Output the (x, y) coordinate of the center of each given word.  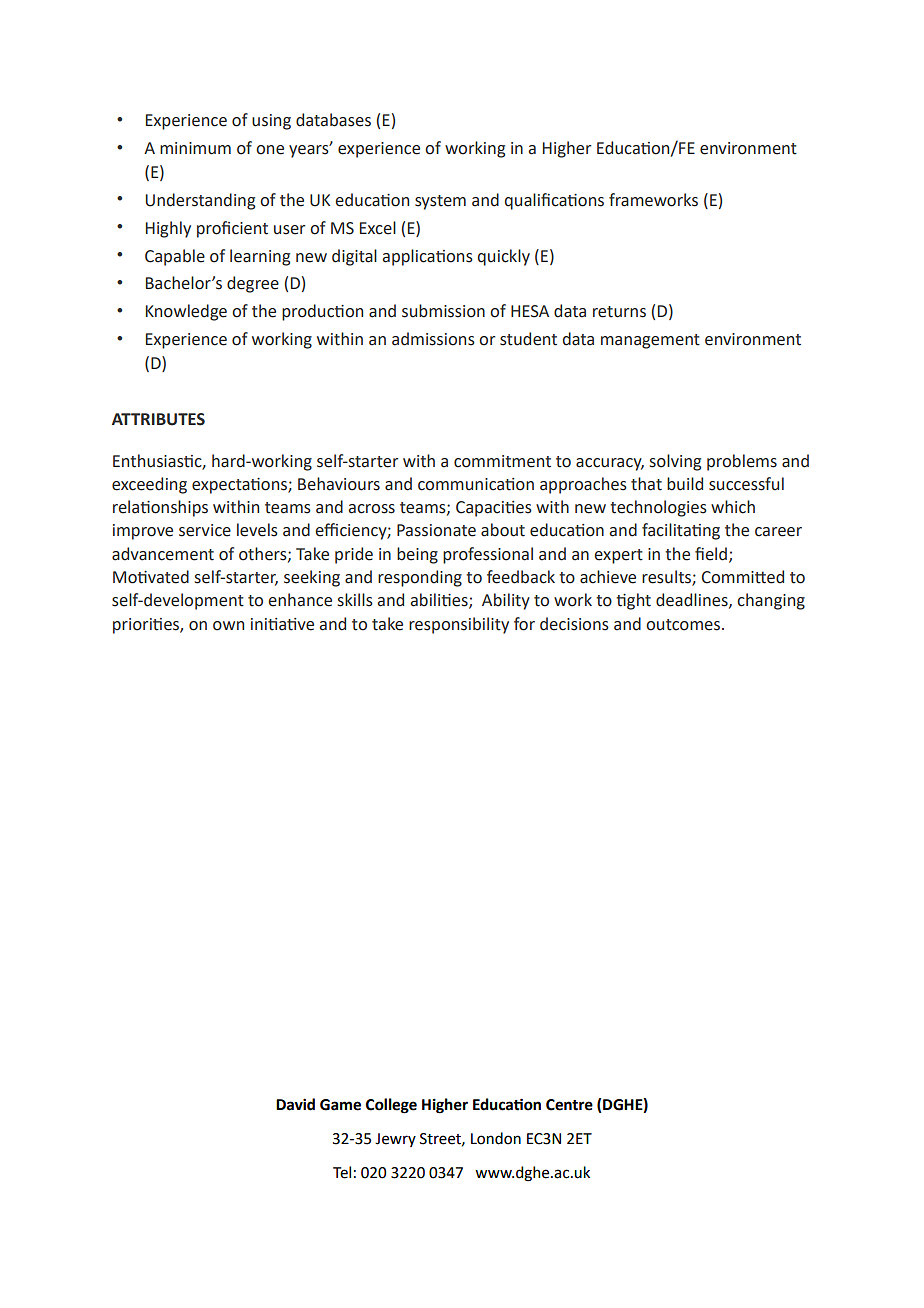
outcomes (684, 625)
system (440, 202)
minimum (195, 148)
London (496, 1138)
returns (619, 312)
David (295, 1104)
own (228, 626)
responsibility (459, 625)
